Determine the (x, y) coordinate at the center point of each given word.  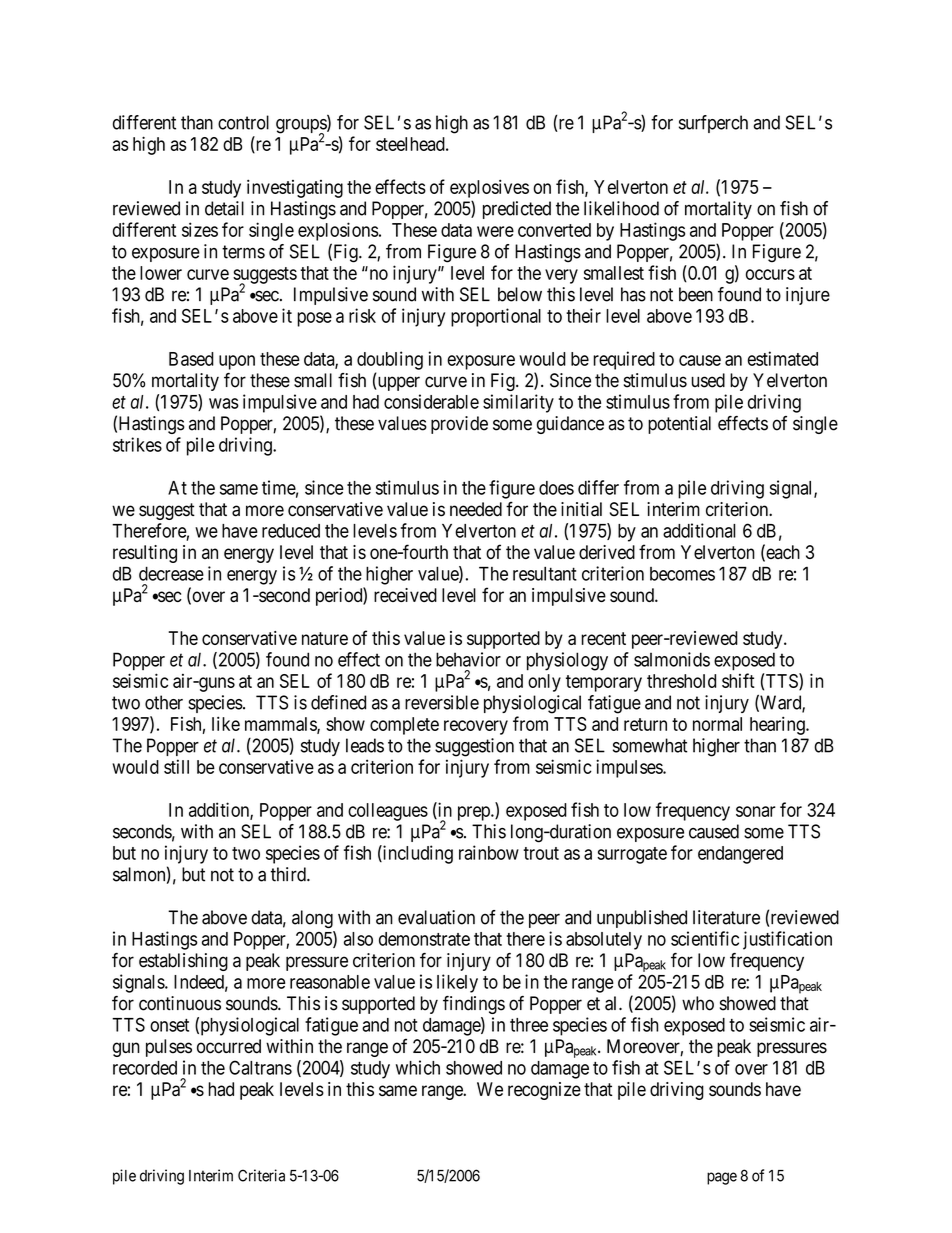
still (176, 766)
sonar (756, 811)
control (243, 122)
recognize (544, 1091)
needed (476, 509)
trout (541, 853)
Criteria (261, 1175)
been (696, 294)
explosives (489, 188)
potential (679, 425)
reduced (291, 531)
